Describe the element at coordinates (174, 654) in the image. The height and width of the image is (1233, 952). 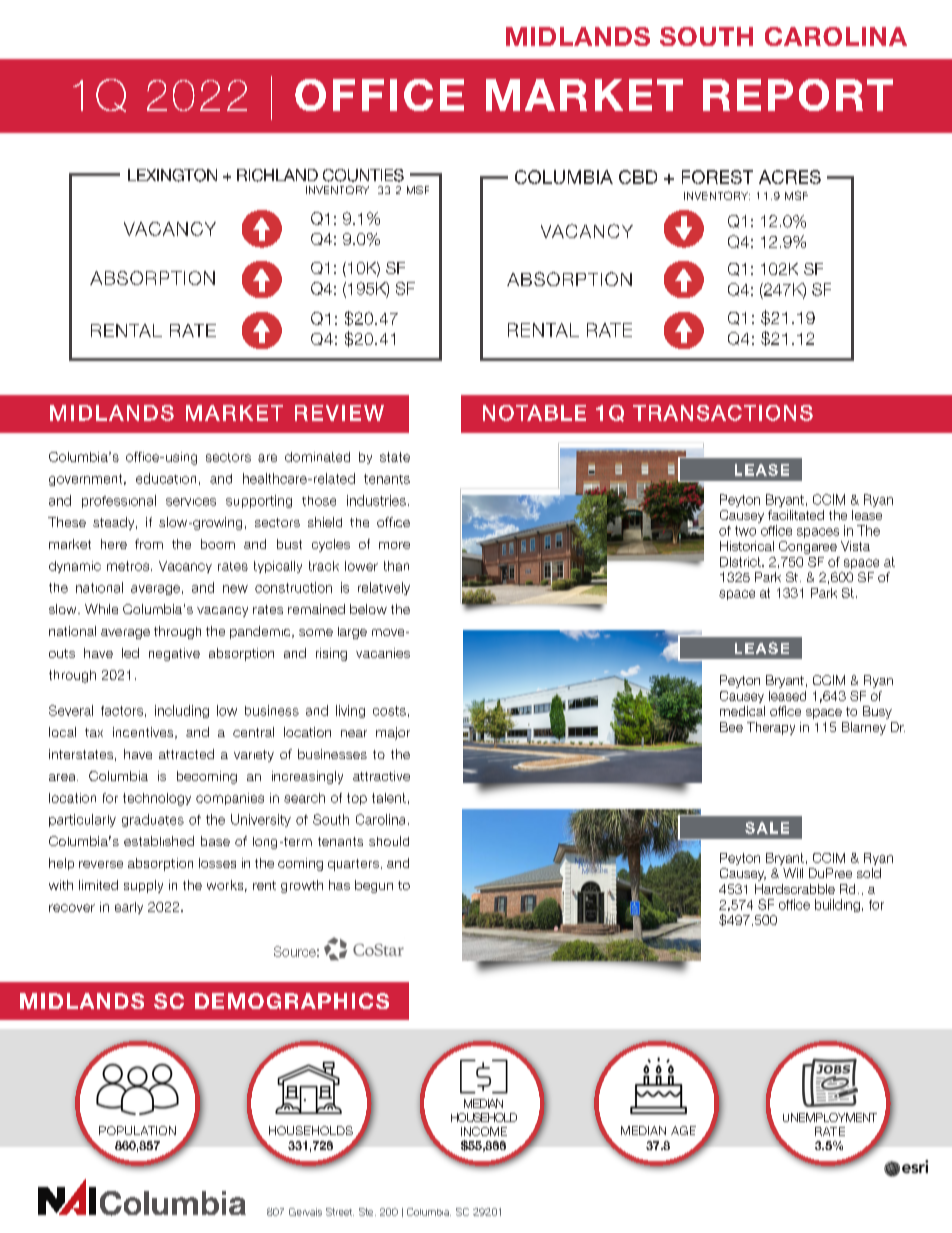
I see `negative` at that location.
